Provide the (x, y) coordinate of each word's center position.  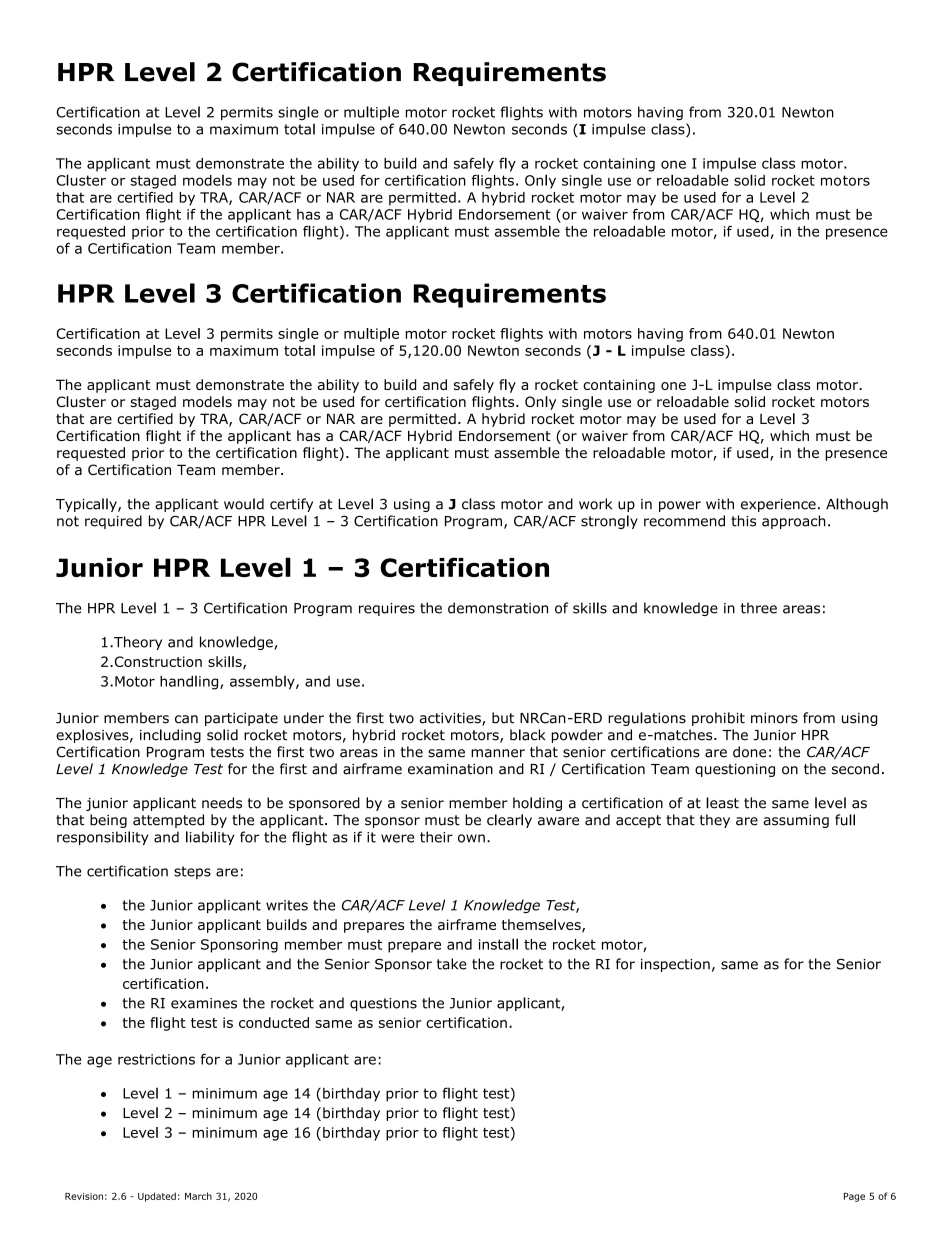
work (595, 504)
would (244, 504)
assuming (796, 821)
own (471, 838)
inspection (675, 965)
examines (204, 1003)
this (743, 521)
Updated (157, 1197)
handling (190, 683)
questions (383, 1004)
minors (774, 718)
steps (192, 872)
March (198, 1196)
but (503, 718)
